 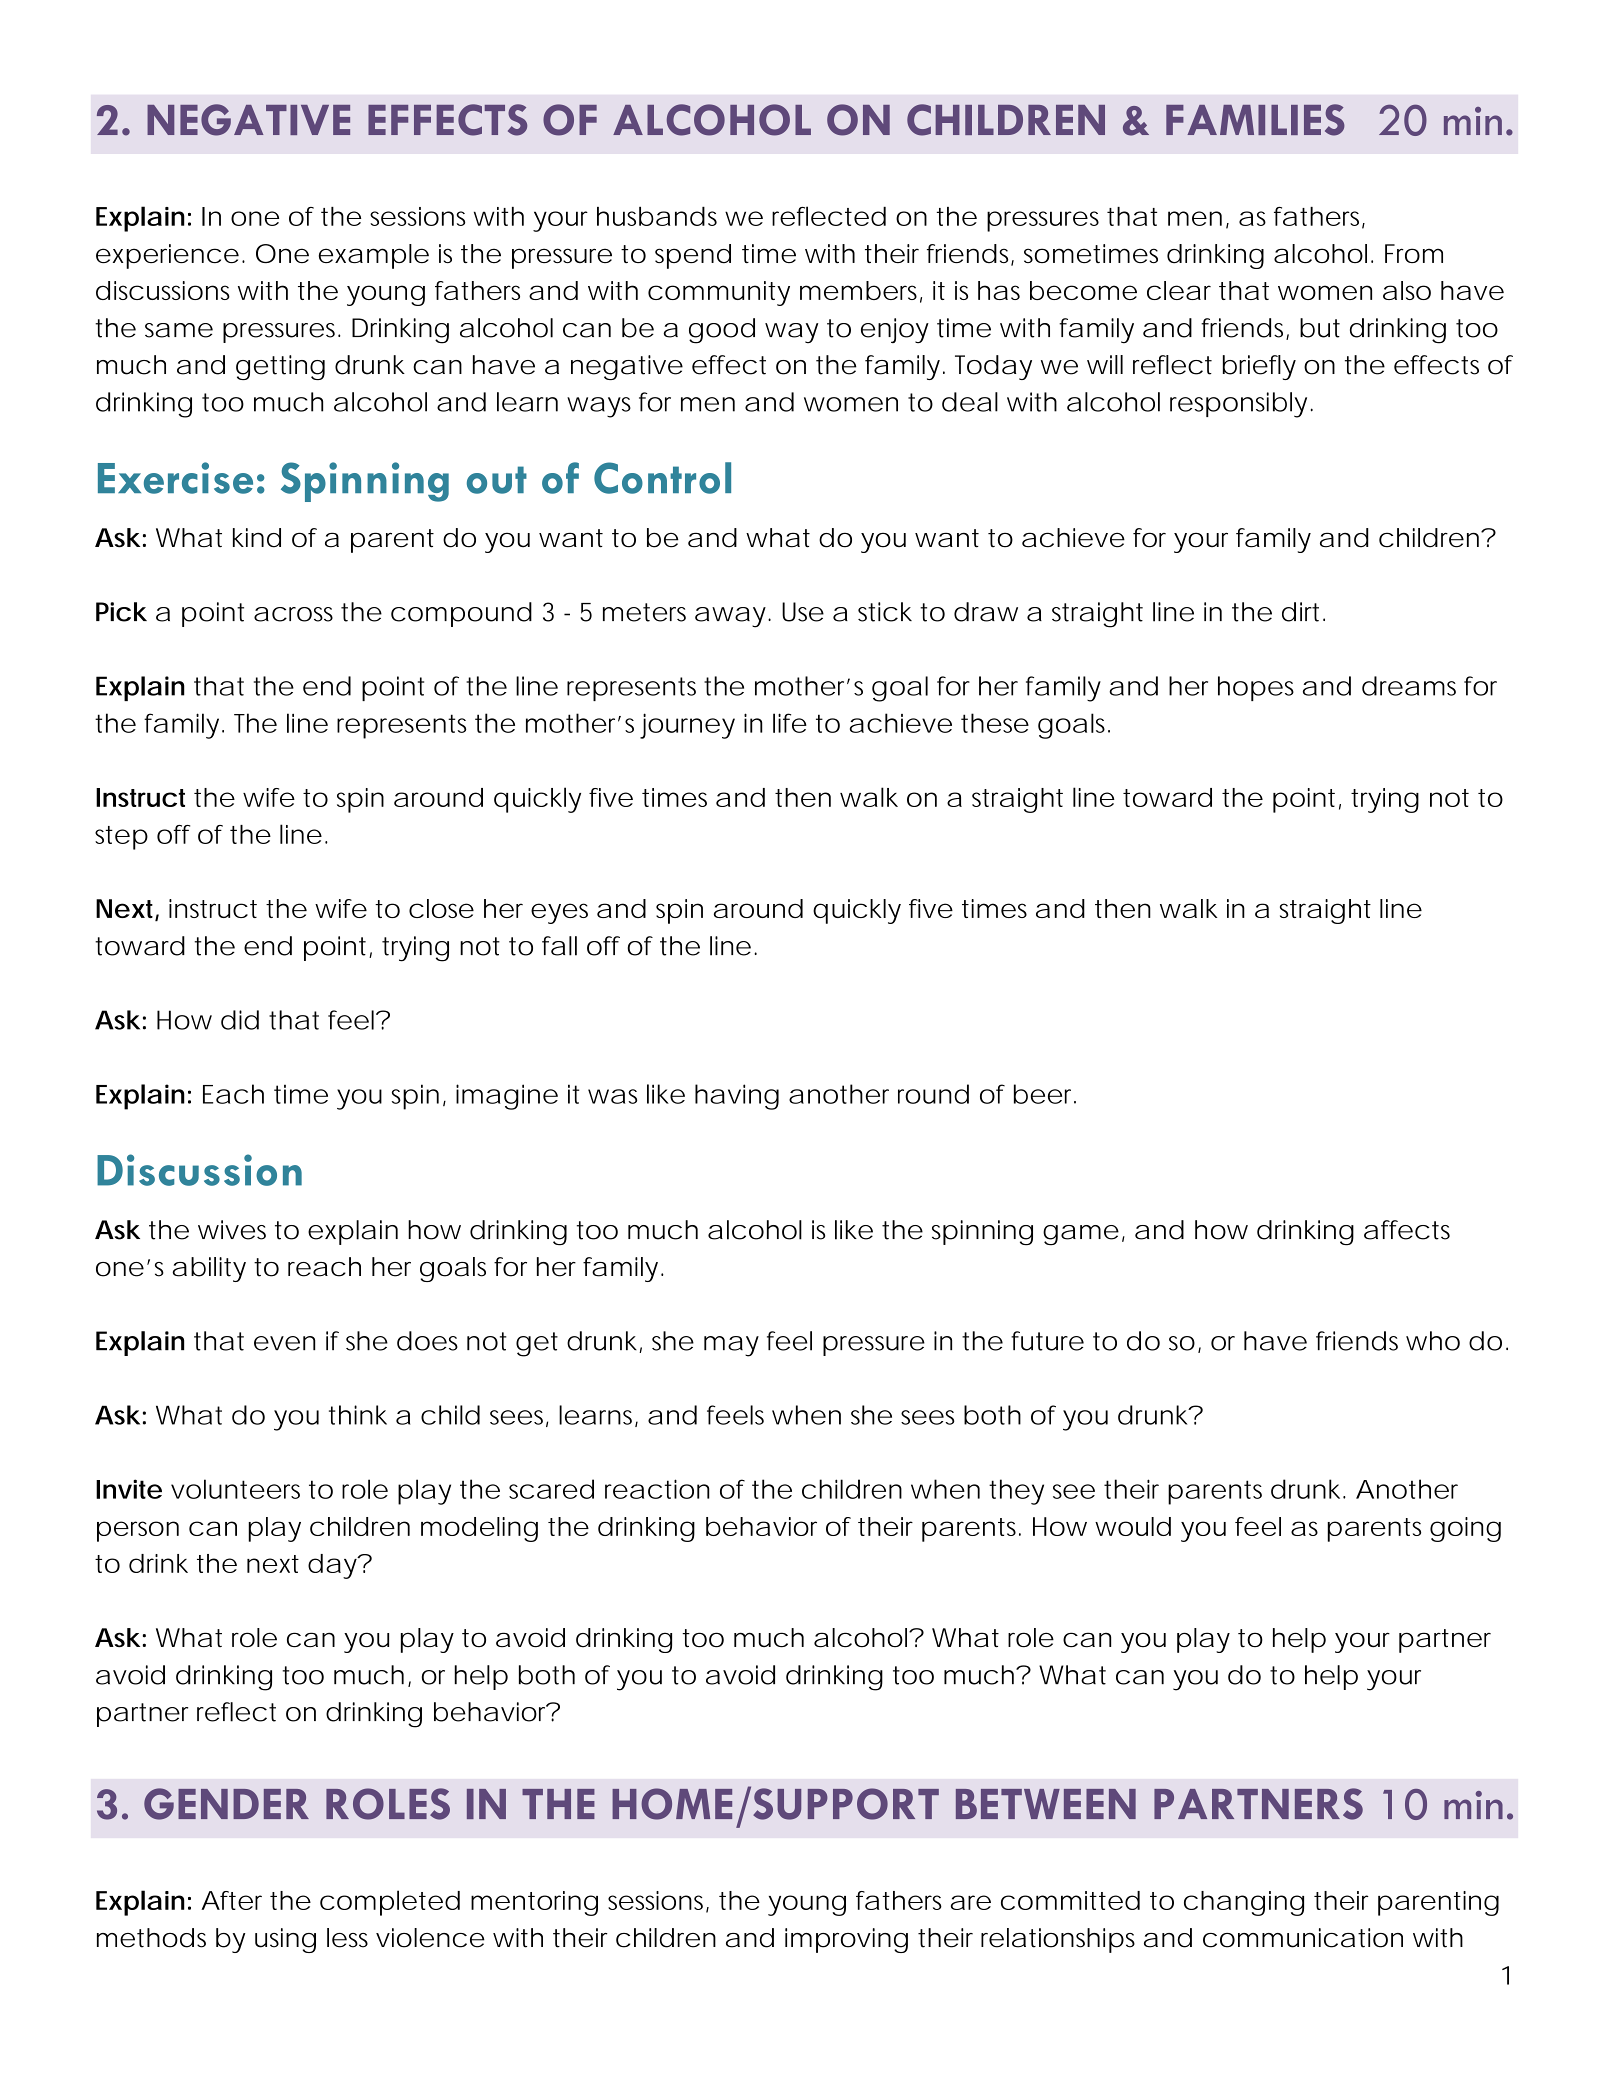 I want to click on FAMILIES, so click(x=1255, y=120).
